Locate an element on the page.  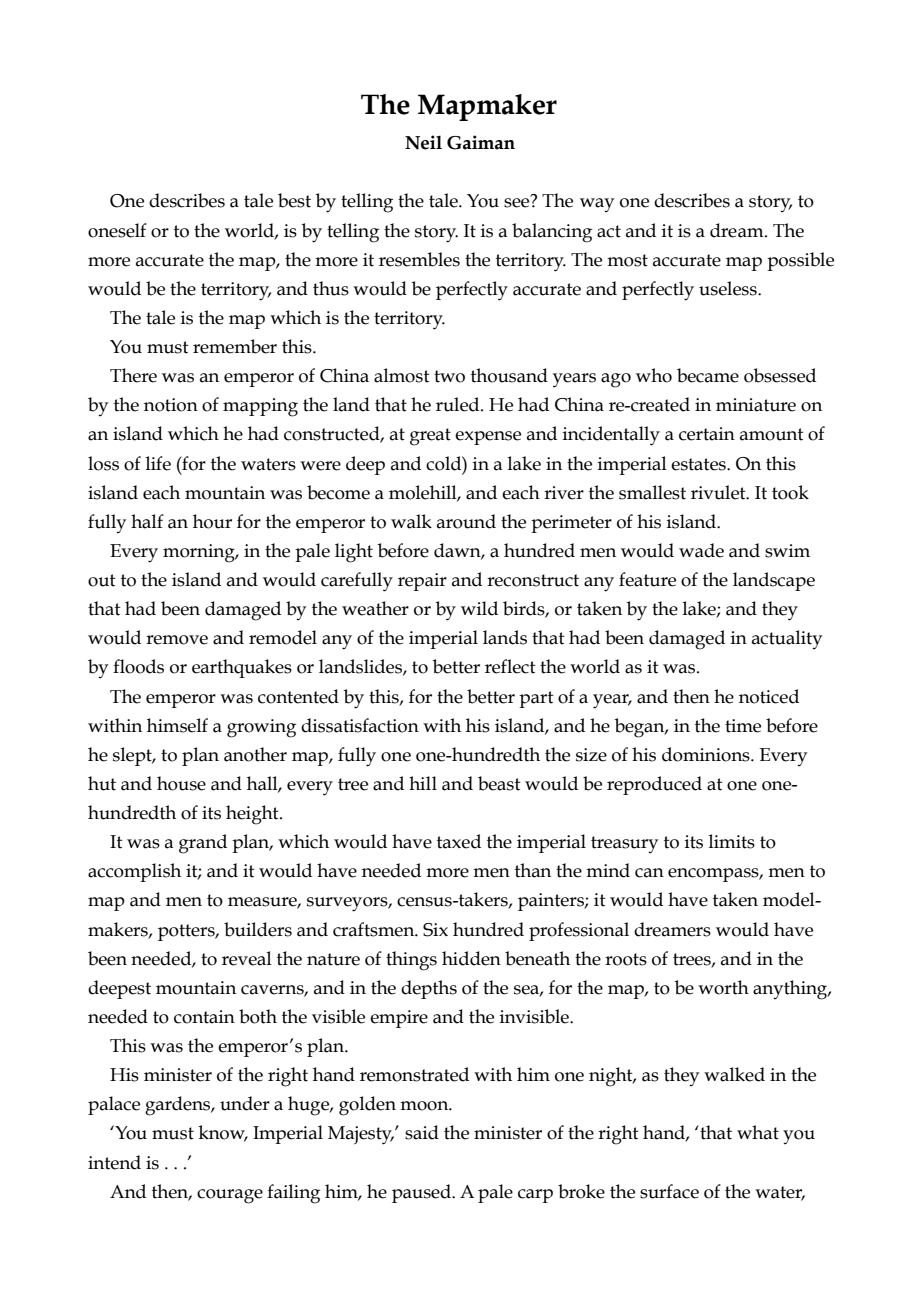
ruled is located at coordinates (459, 404).
